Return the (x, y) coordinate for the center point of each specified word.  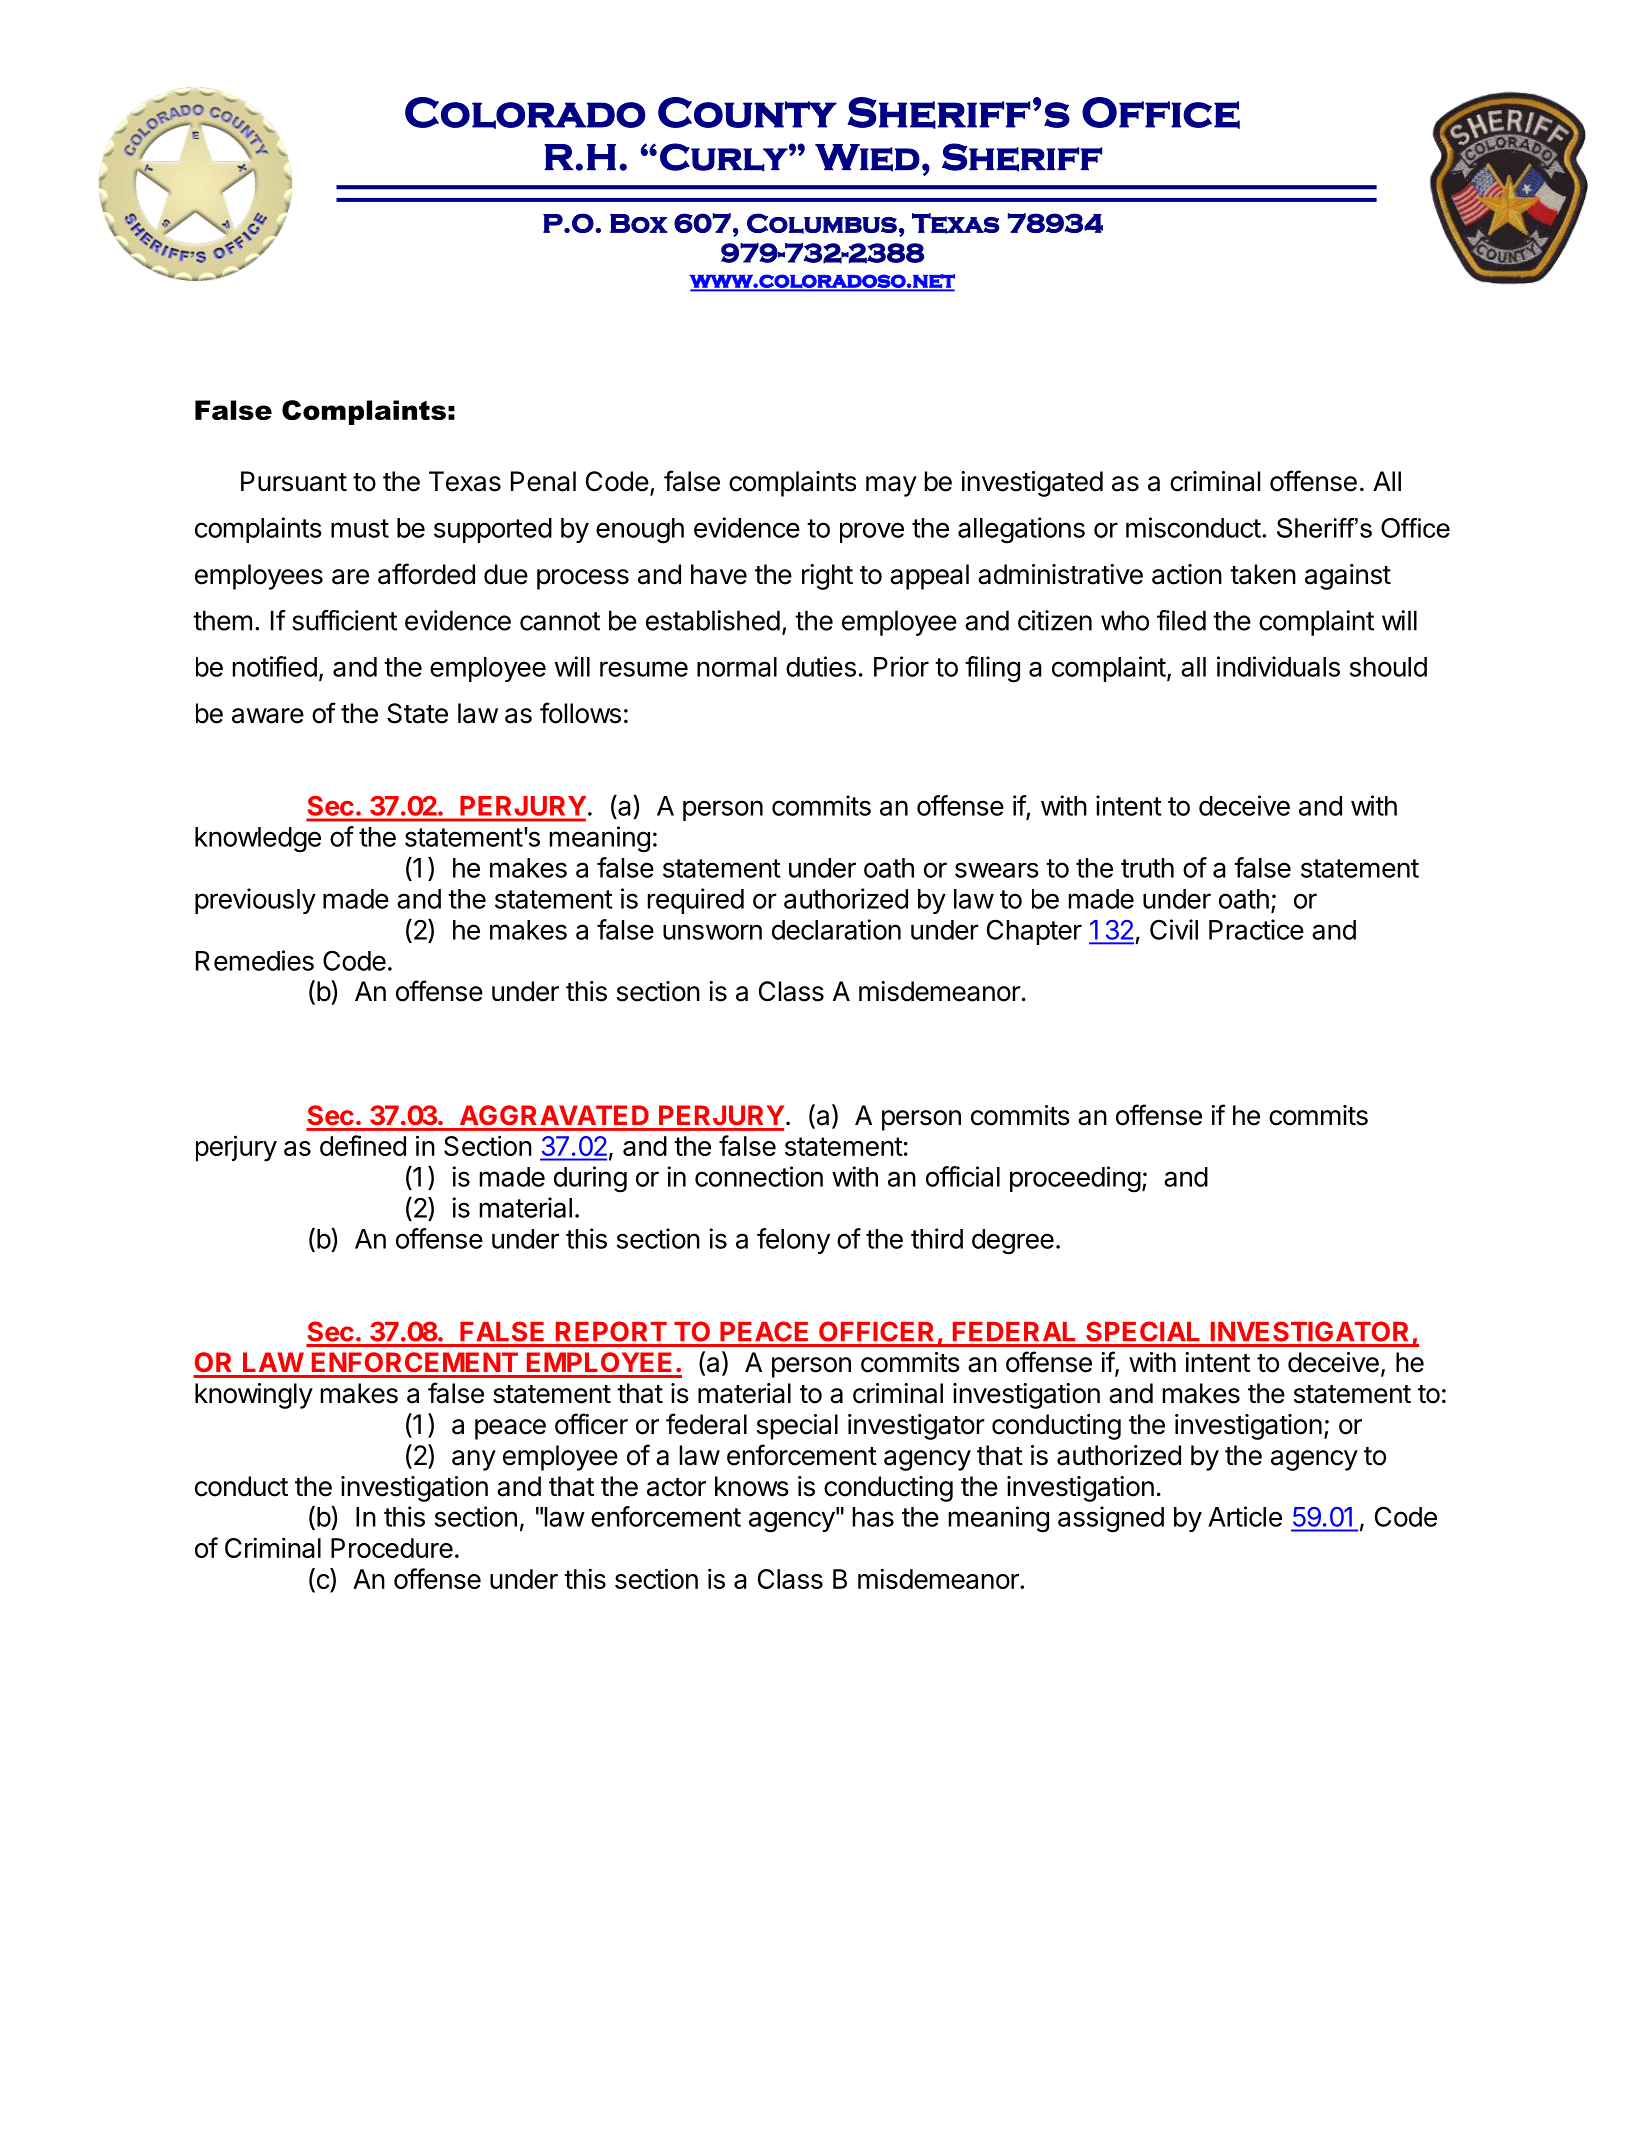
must (360, 528)
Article (1245, 1516)
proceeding (1075, 1179)
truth (1147, 868)
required (696, 901)
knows (752, 1486)
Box (639, 223)
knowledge (258, 840)
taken (1263, 574)
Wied (867, 158)
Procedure (392, 1548)
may (891, 486)
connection (759, 1176)
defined (363, 1145)
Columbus (822, 223)
